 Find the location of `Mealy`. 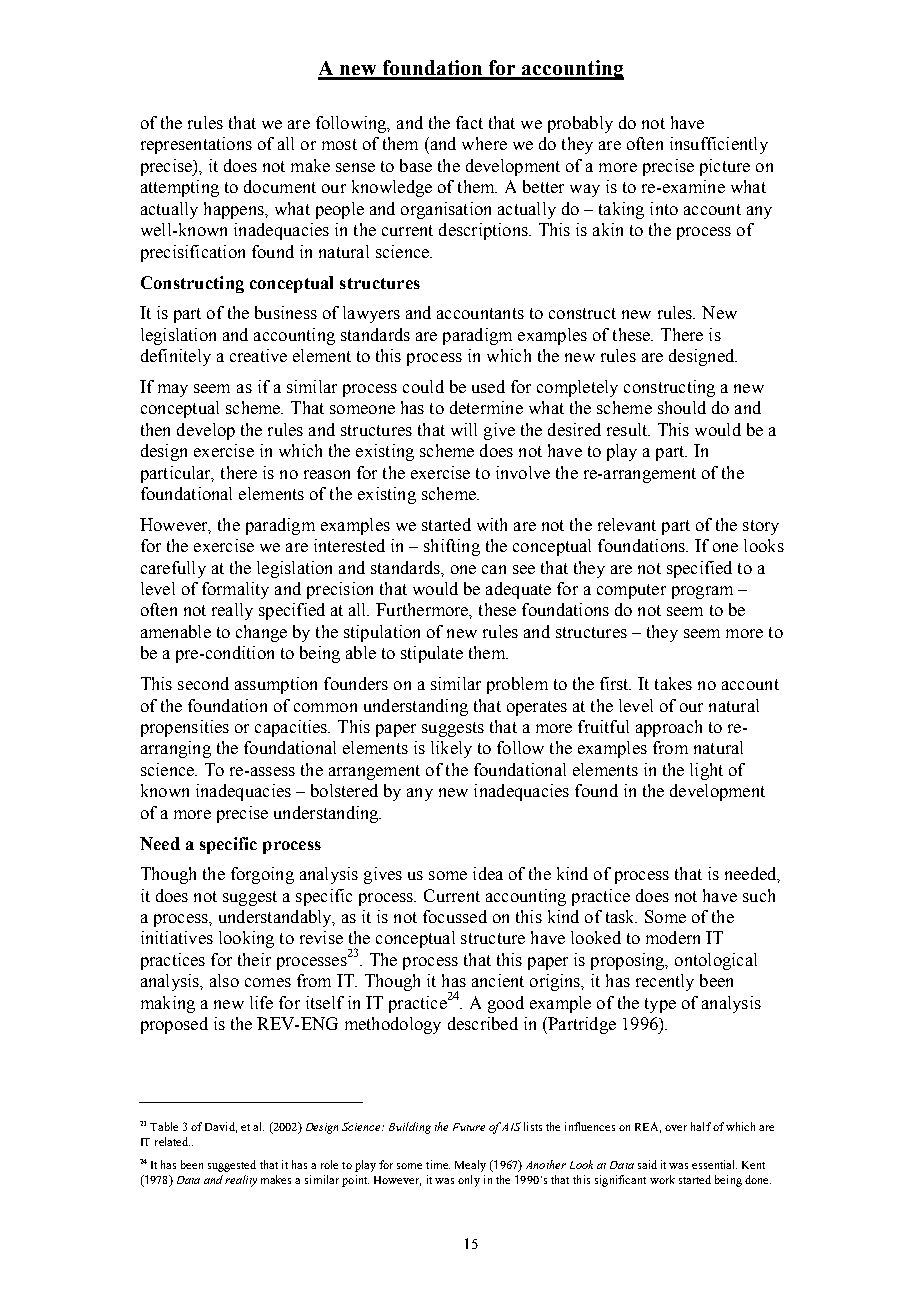

Mealy is located at coordinates (470, 1166).
